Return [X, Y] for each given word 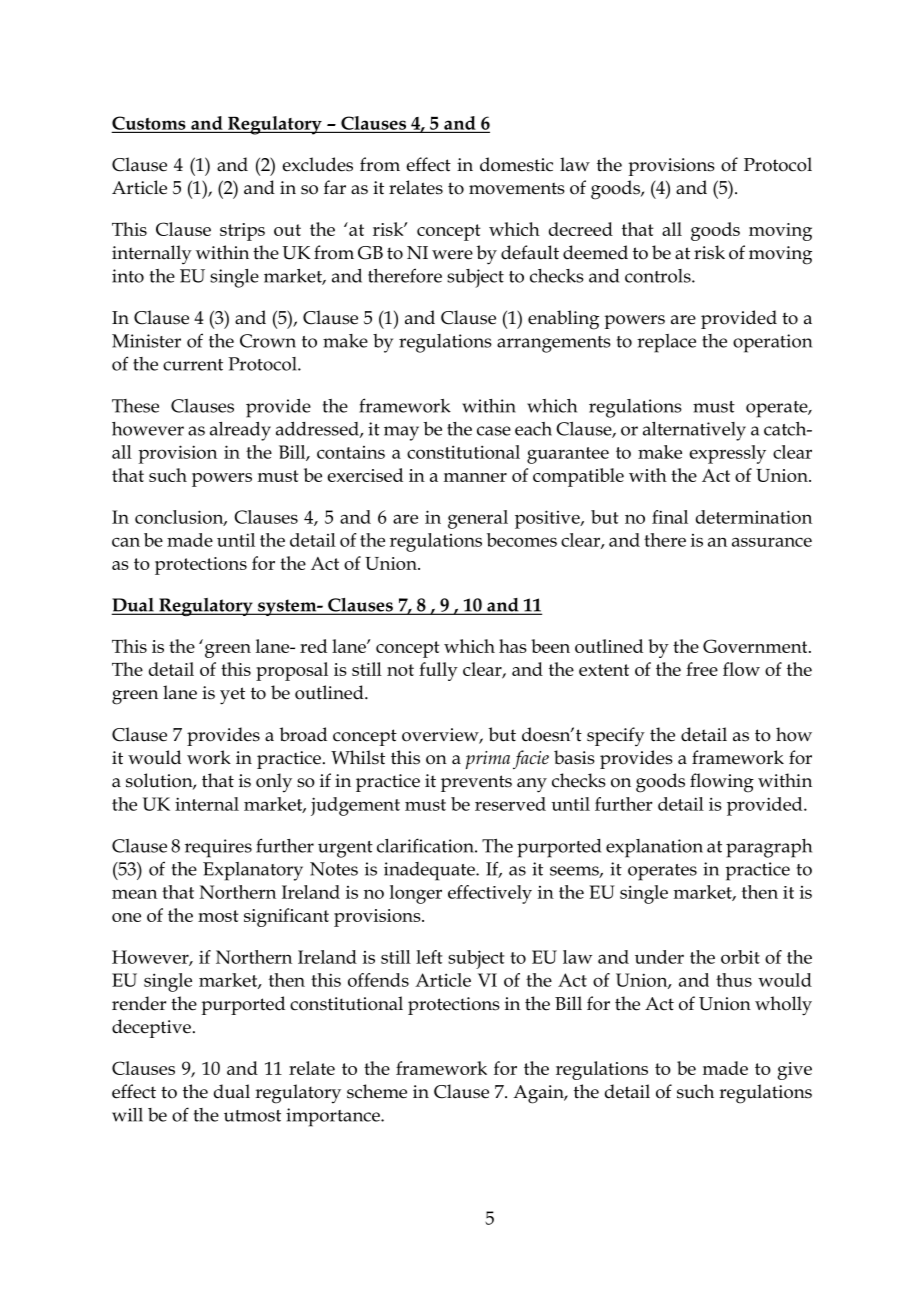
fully [438, 671]
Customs [150, 124]
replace [666, 343]
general [478, 519]
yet [232, 696]
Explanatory [253, 871]
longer [416, 894]
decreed [581, 229]
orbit [740, 957]
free [702, 669]
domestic [516, 164]
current [193, 365]
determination [754, 517]
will [127, 1115]
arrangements [554, 344]
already [240, 431]
